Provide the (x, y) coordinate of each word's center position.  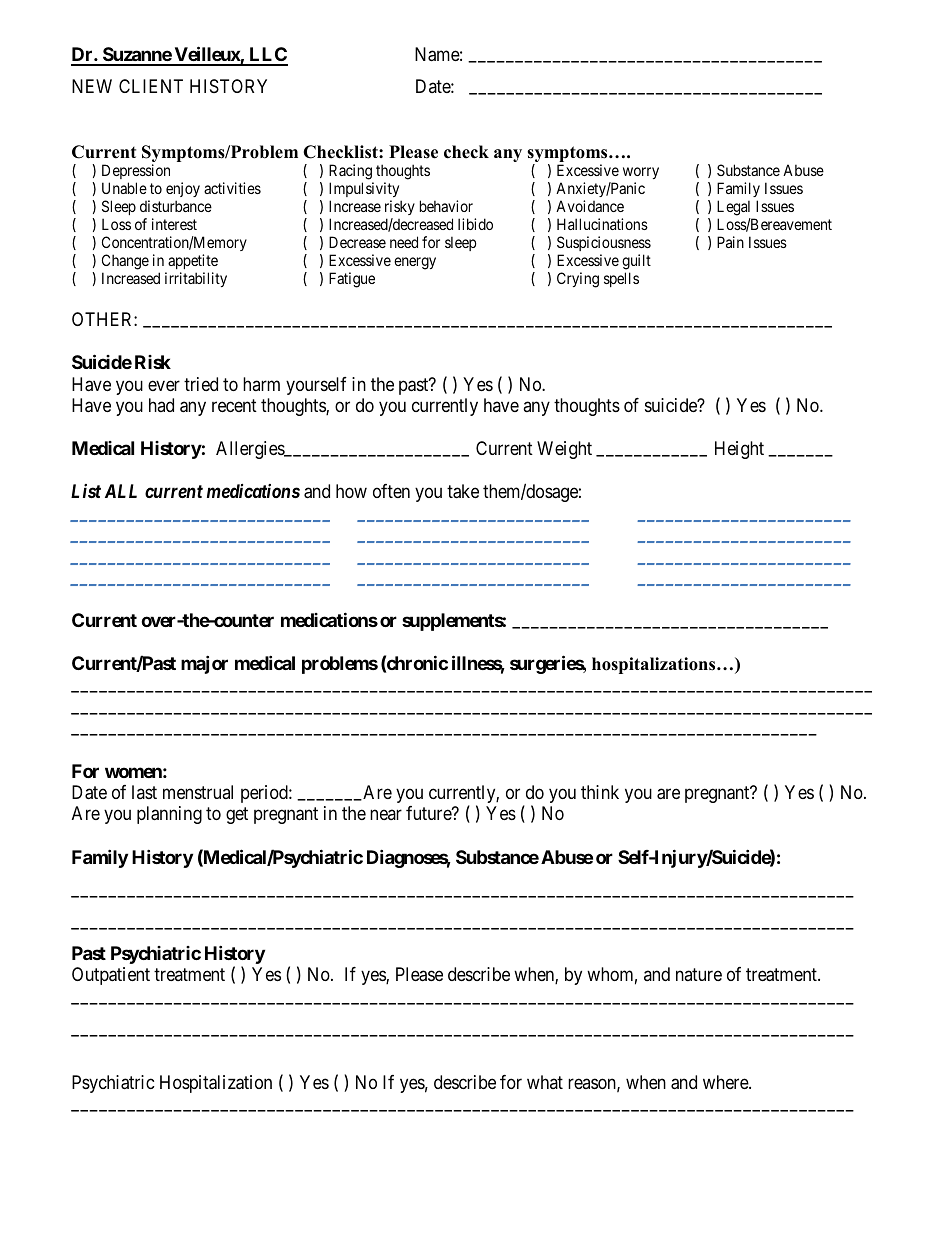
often (391, 491)
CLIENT (151, 86)
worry (641, 175)
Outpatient (111, 976)
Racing (351, 173)
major (204, 664)
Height (739, 450)
